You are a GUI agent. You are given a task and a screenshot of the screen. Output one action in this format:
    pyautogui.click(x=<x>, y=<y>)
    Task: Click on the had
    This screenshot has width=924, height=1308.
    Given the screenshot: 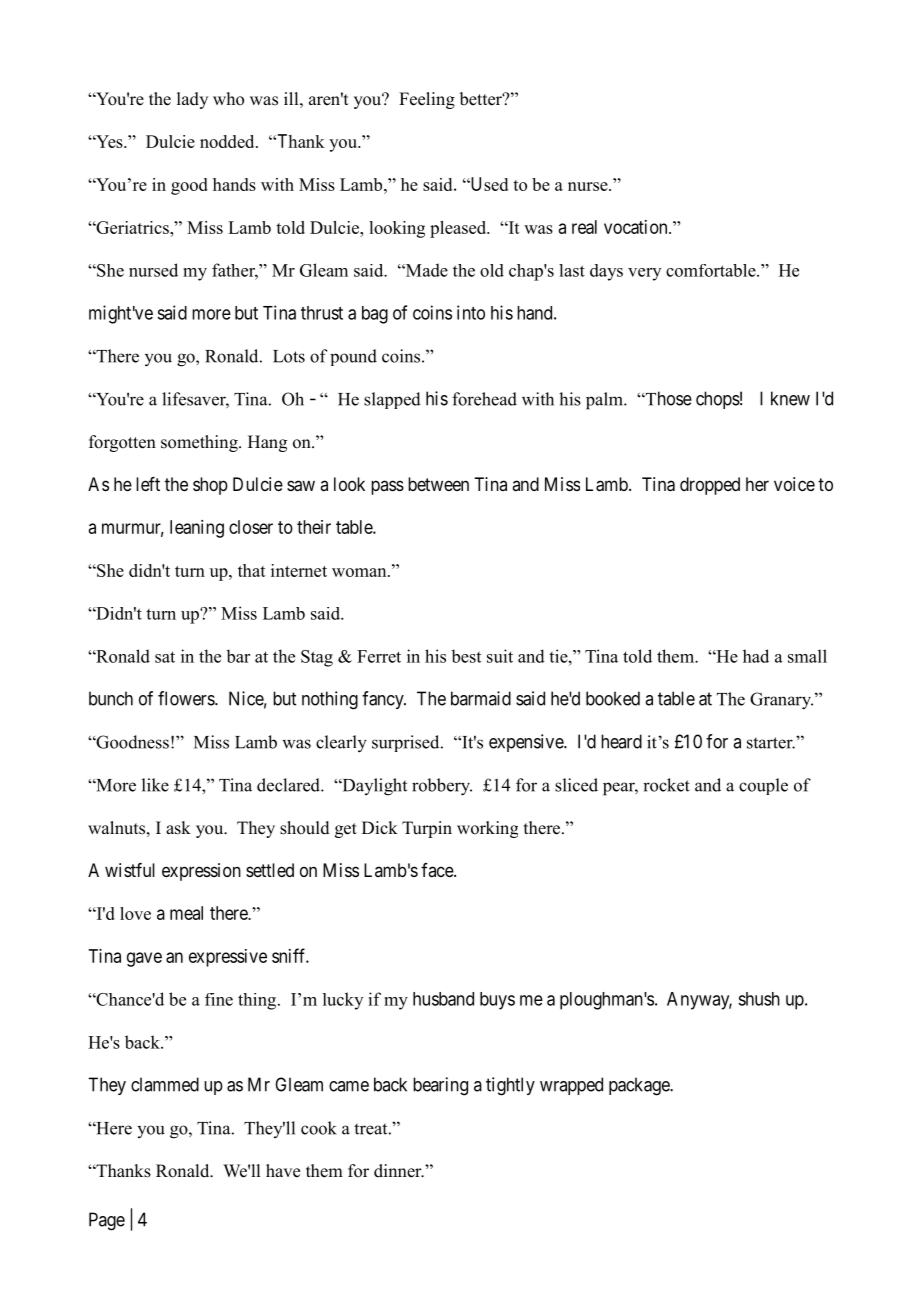 What is the action you would take?
    pyautogui.click(x=756, y=656)
